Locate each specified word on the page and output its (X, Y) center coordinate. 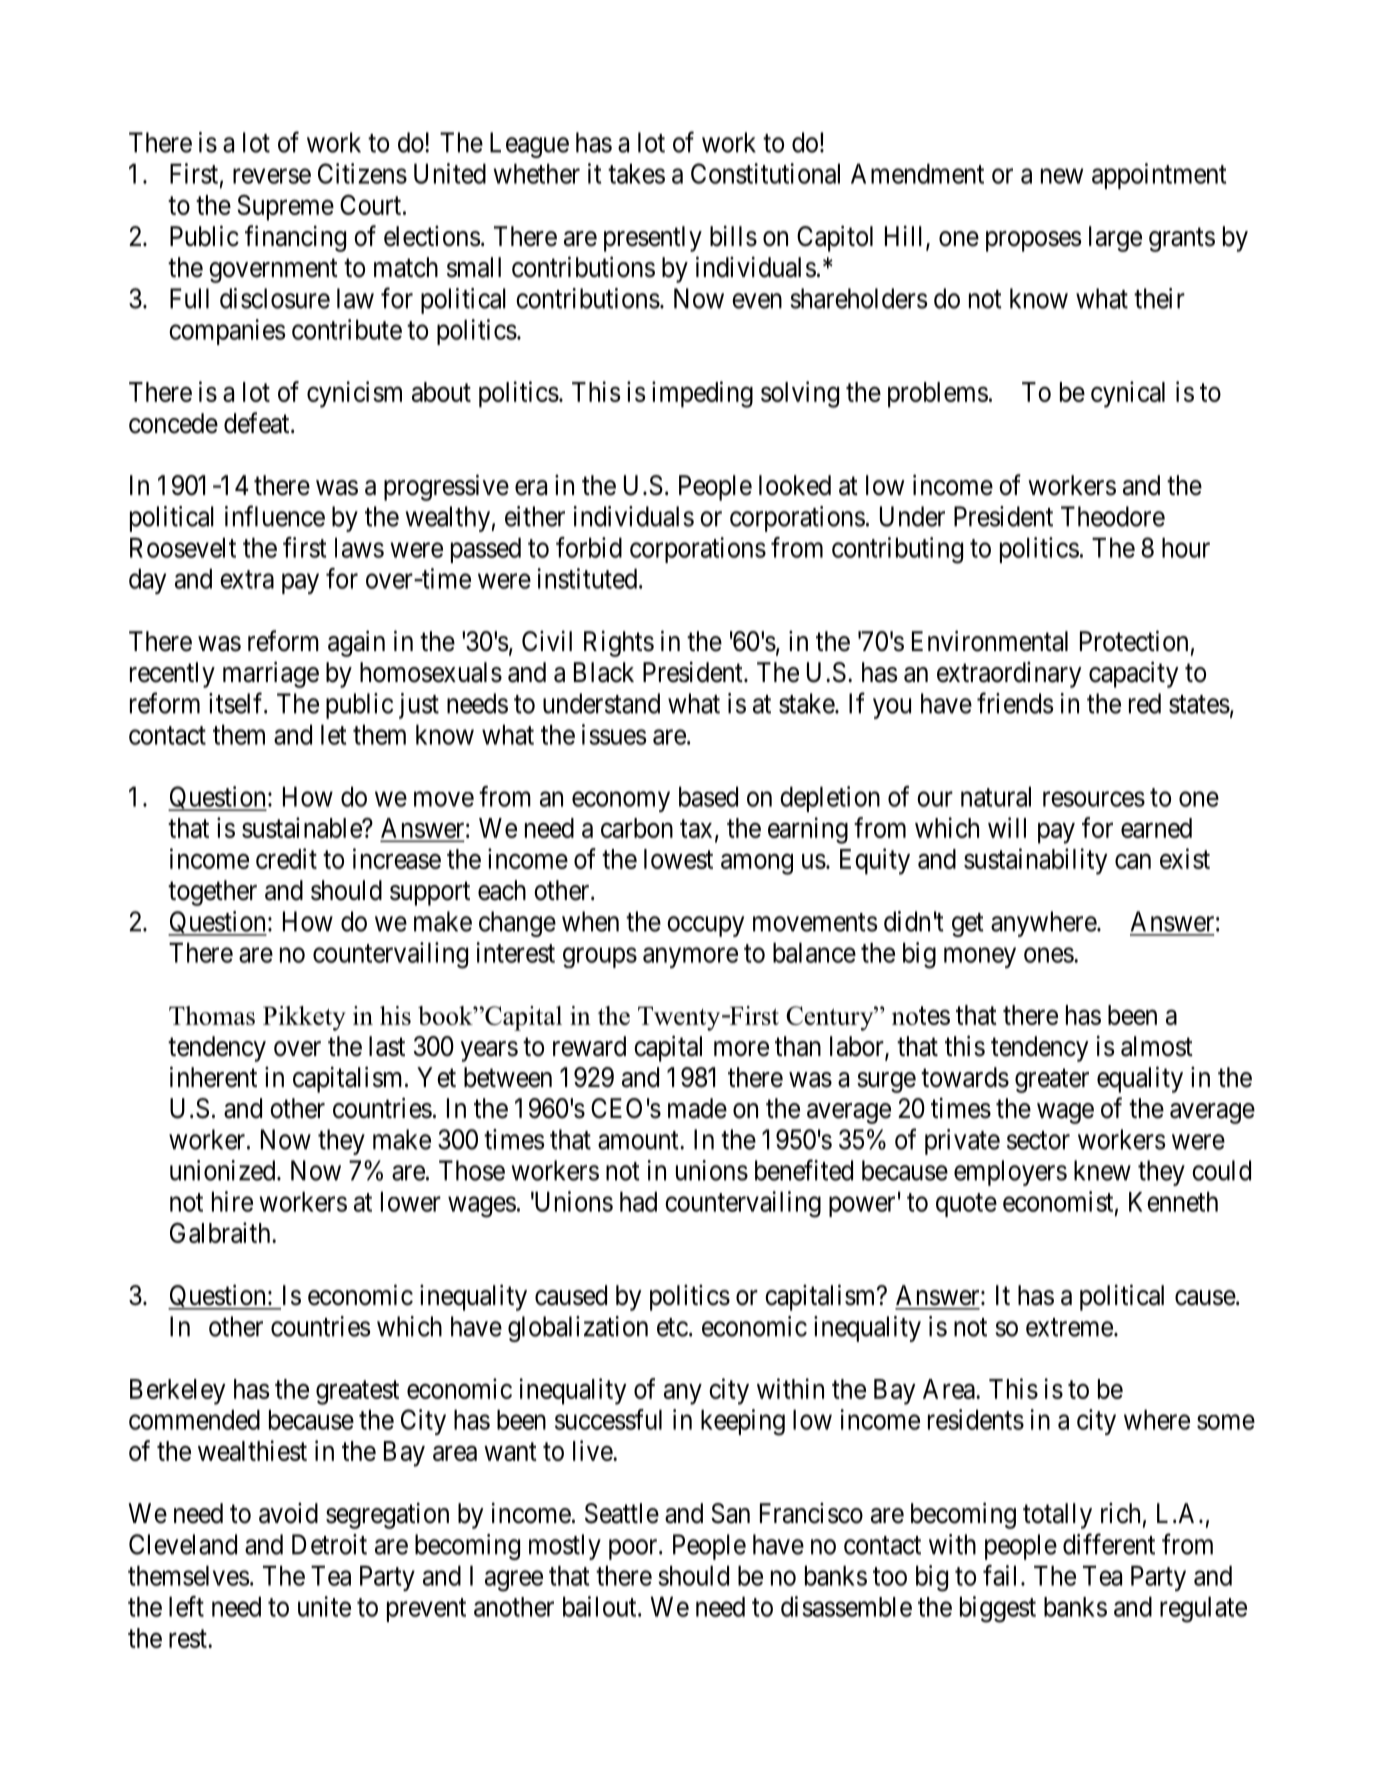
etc (672, 1327)
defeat (258, 423)
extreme (1069, 1327)
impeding (702, 394)
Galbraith (221, 1232)
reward (589, 1046)
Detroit (329, 1544)
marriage (271, 674)
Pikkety (304, 1018)
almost (1157, 1046)
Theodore (1113, 516)
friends (1015, 703)
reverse (272, 176)
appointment (1159, 176)
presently (653, 239)
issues (614, 734)
